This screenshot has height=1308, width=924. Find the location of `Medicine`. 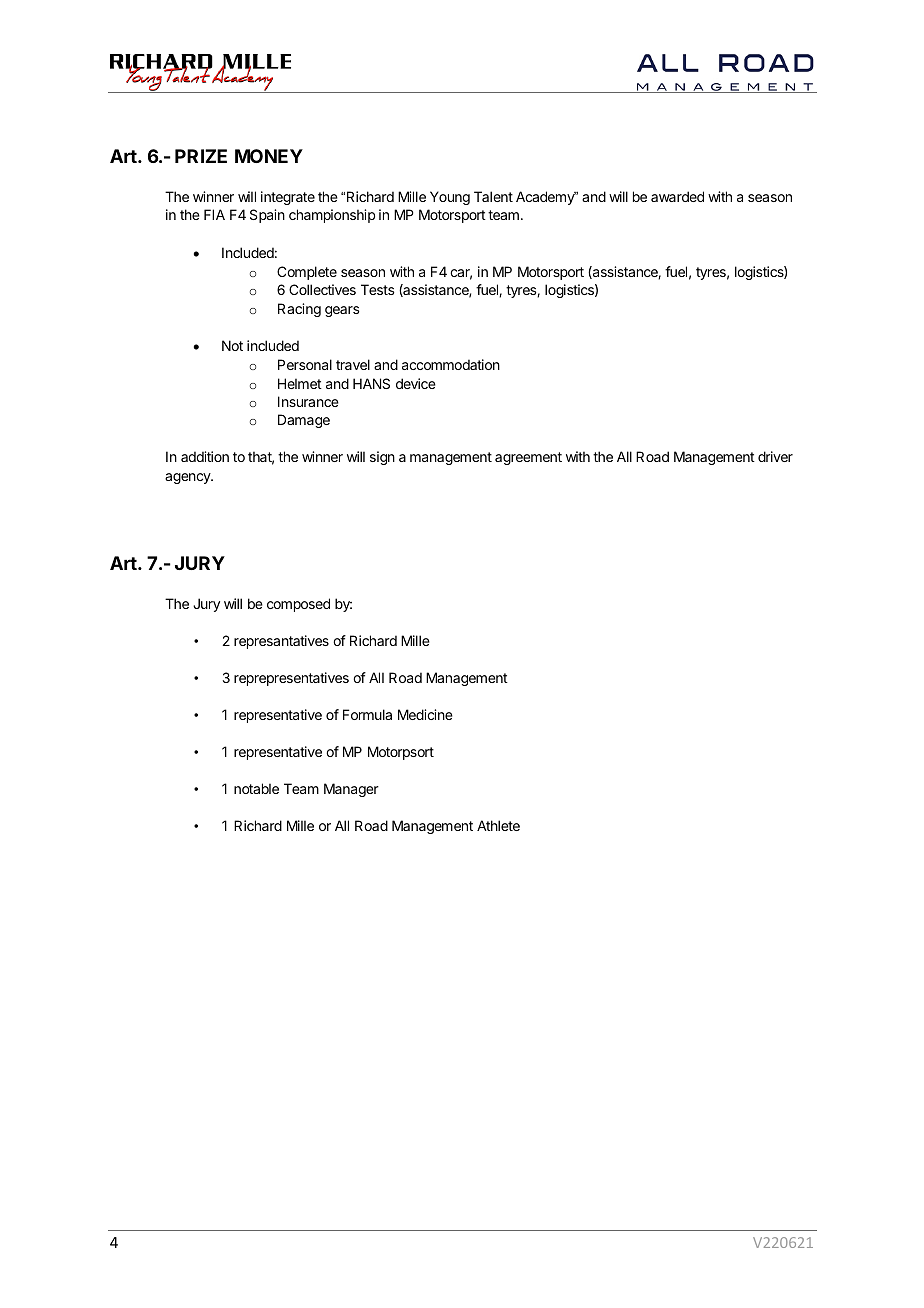

Medicine is located at coordinates (425, 714).
